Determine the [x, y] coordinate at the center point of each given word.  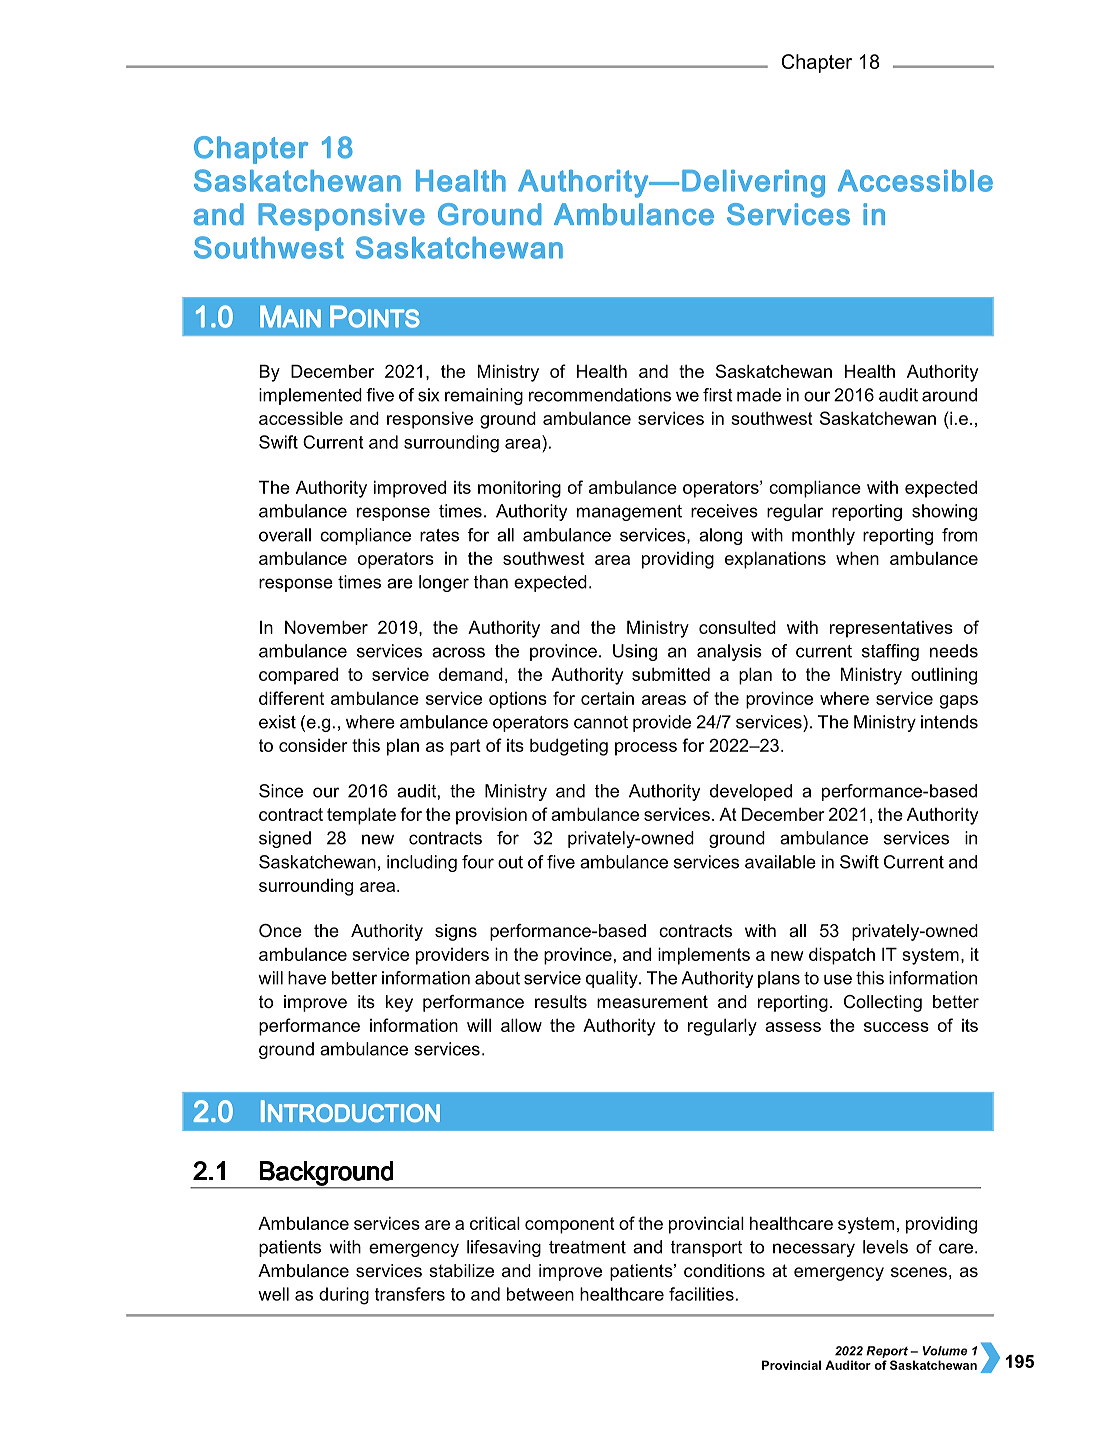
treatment [587, 1247]
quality [613, 979]
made [759, 395]
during [344, 1296]
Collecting [883, 1003]
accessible [301, 418]
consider [313, 745]
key [399, 1003]
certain [607, 698]
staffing [890, 652]
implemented [310, 396]
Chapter [816, 63]
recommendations [600, 395]
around [949, 395]
